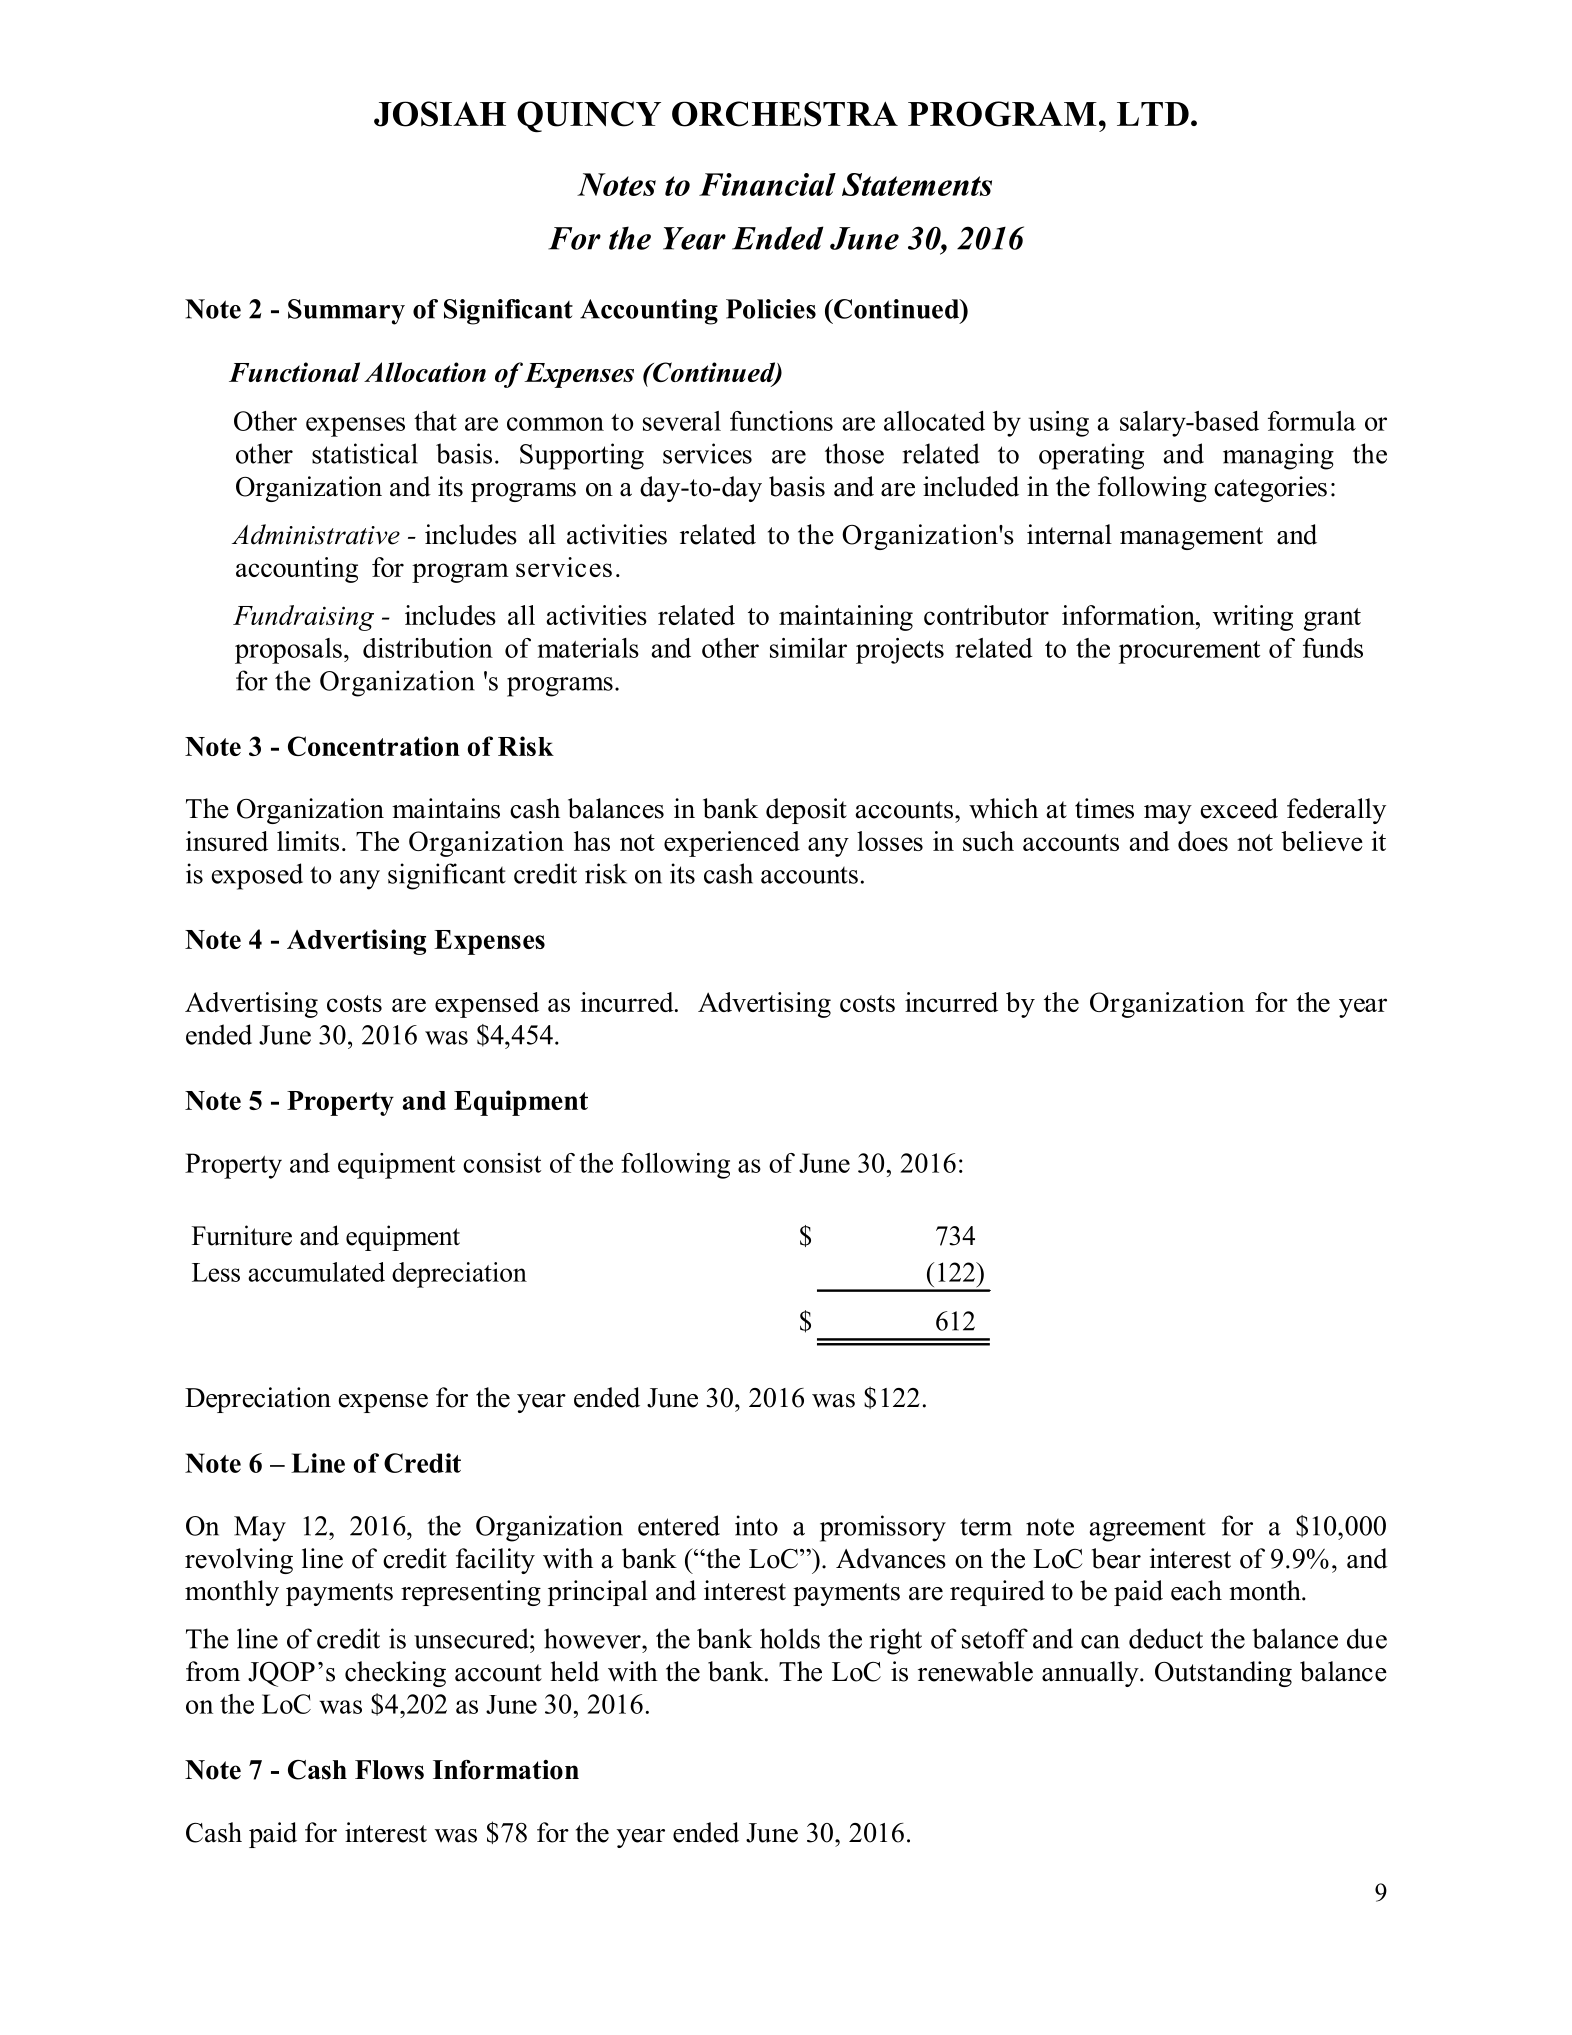 The width and height of the image is (1572, 2035). What do you see at coordinates (767, 184) in the image?
I see `Financial` at bounding box center [767, 184].
